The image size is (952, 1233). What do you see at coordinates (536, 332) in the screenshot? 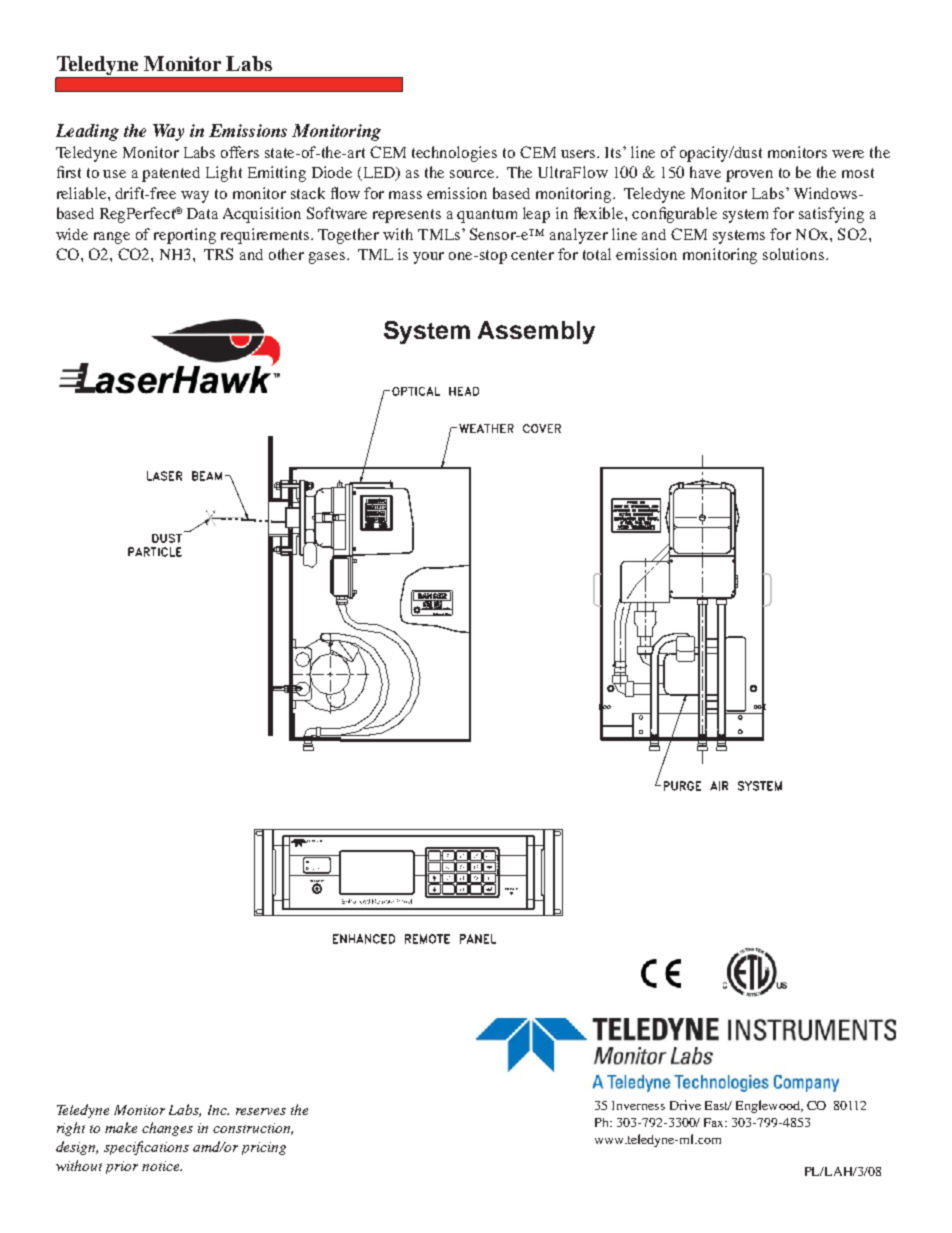
I see `Assembly` at bounding box center [536, 332].
